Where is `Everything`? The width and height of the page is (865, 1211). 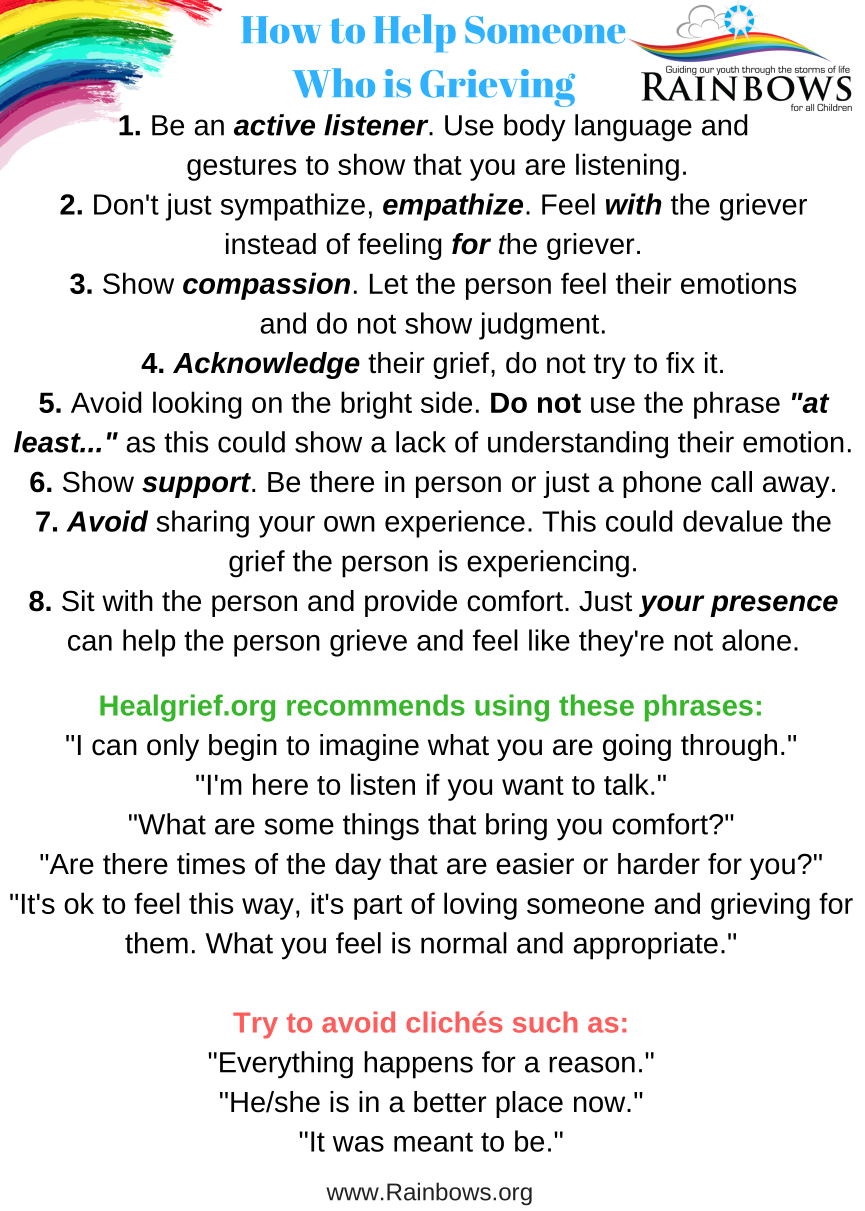
Everything is located at coordinates (286, 1065).
